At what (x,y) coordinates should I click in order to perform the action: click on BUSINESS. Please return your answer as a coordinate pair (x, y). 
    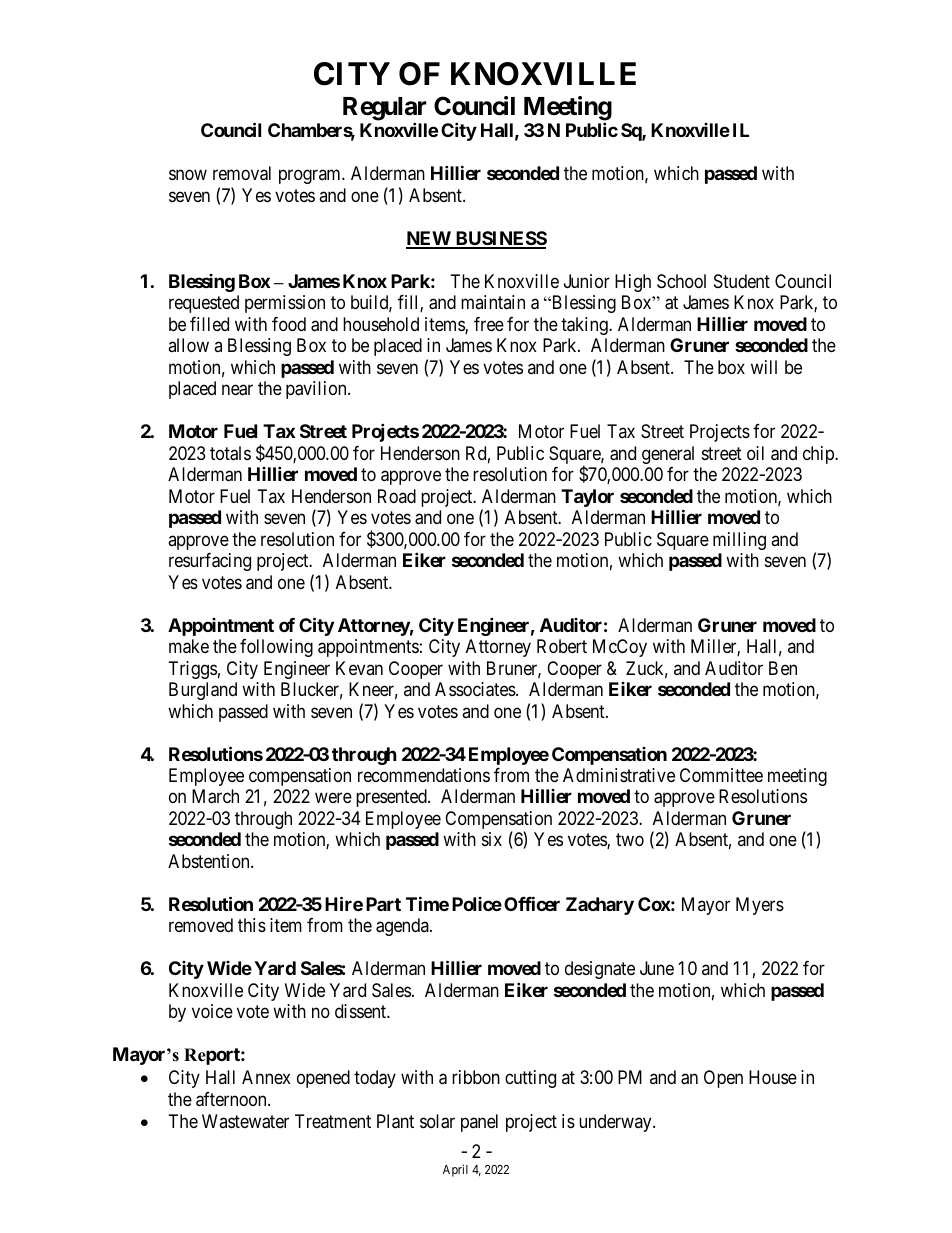
    Looking at the image, I should click on (500, 239).
